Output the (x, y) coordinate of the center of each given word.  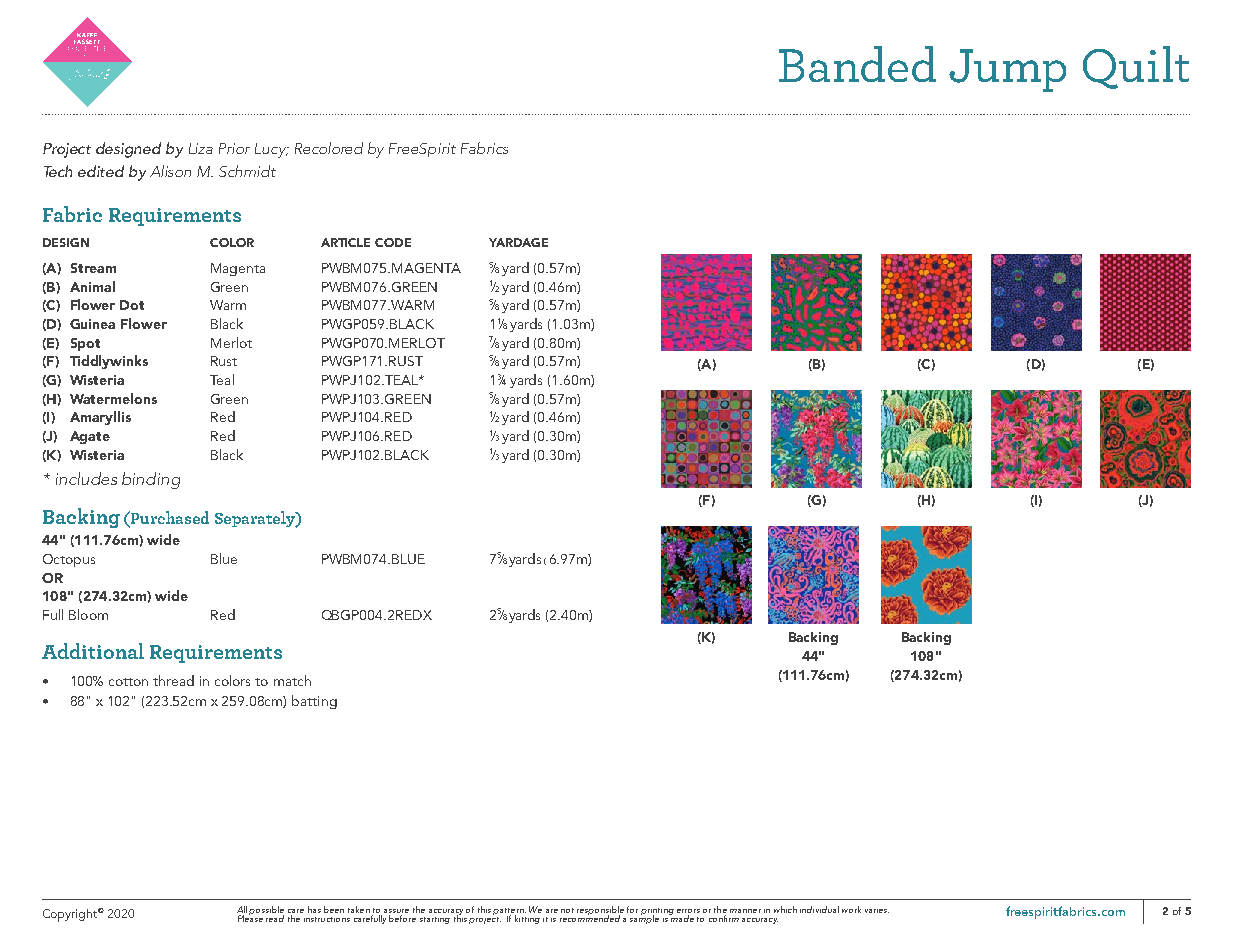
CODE (393, 242)
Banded (857, 64)
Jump (1007, 70)
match (292, 680)
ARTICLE (345, 242)
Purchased (169, 517)
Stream (93, 268)
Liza (201, 148)
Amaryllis (100, 418)
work (851, 909)
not (567, 910)
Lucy (271, 150)
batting (314, 702)
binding (151, 480)
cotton (128, 682)
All (242, 909)
